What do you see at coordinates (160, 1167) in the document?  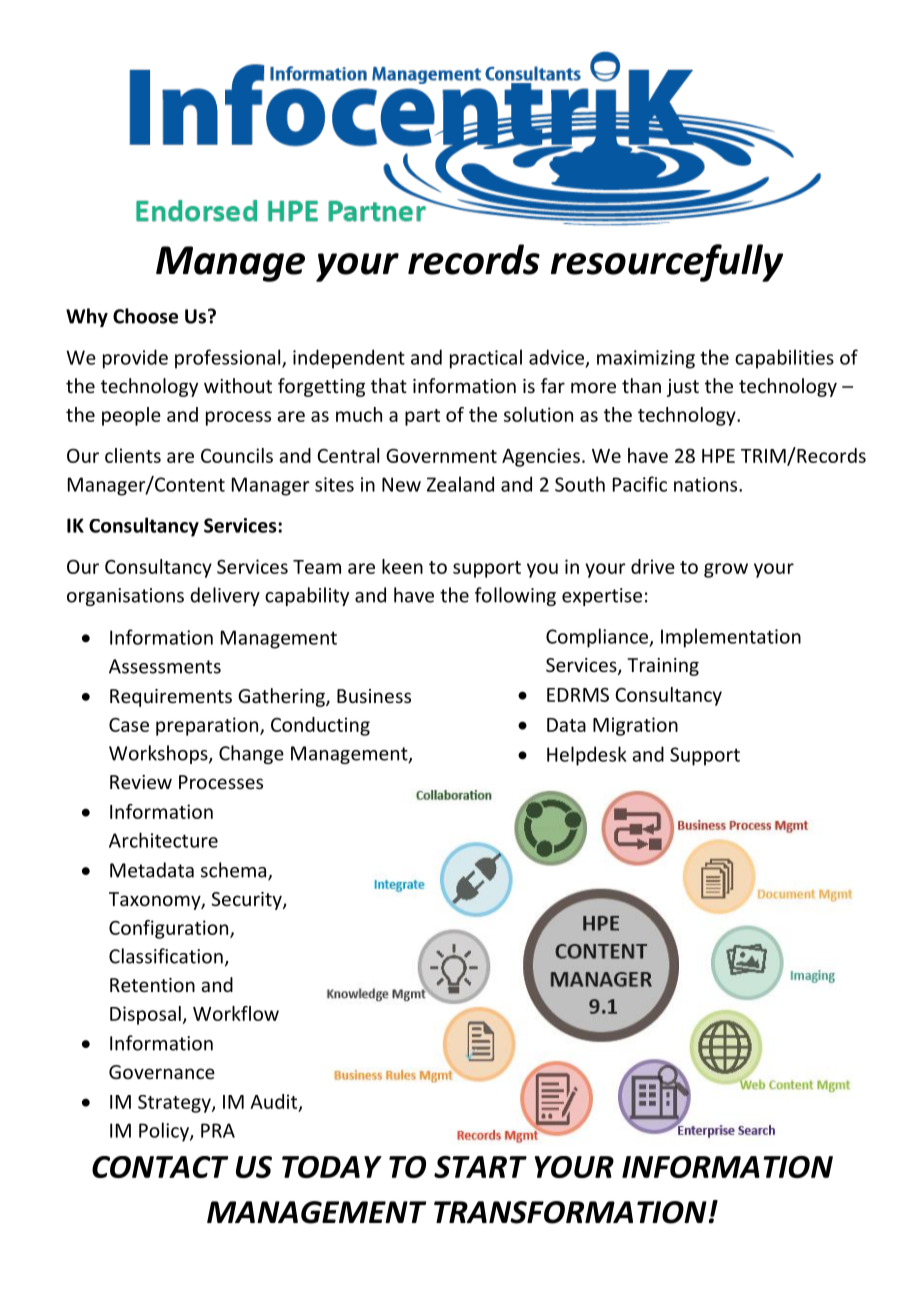 I see `CONTACT` at bounding box center [160, 1167].
